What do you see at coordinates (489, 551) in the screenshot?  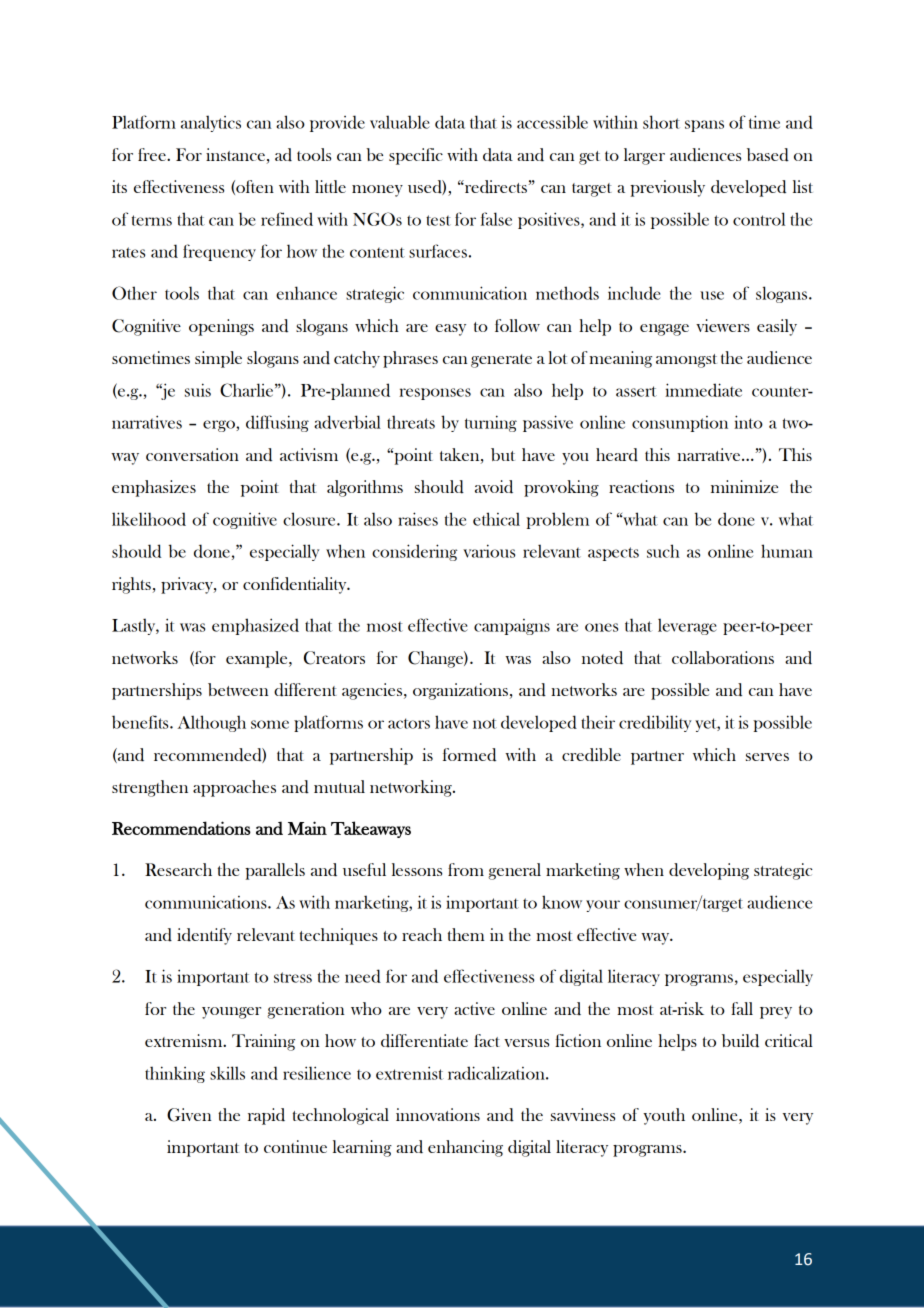 I see `various` at bounding box center [489, 551].
